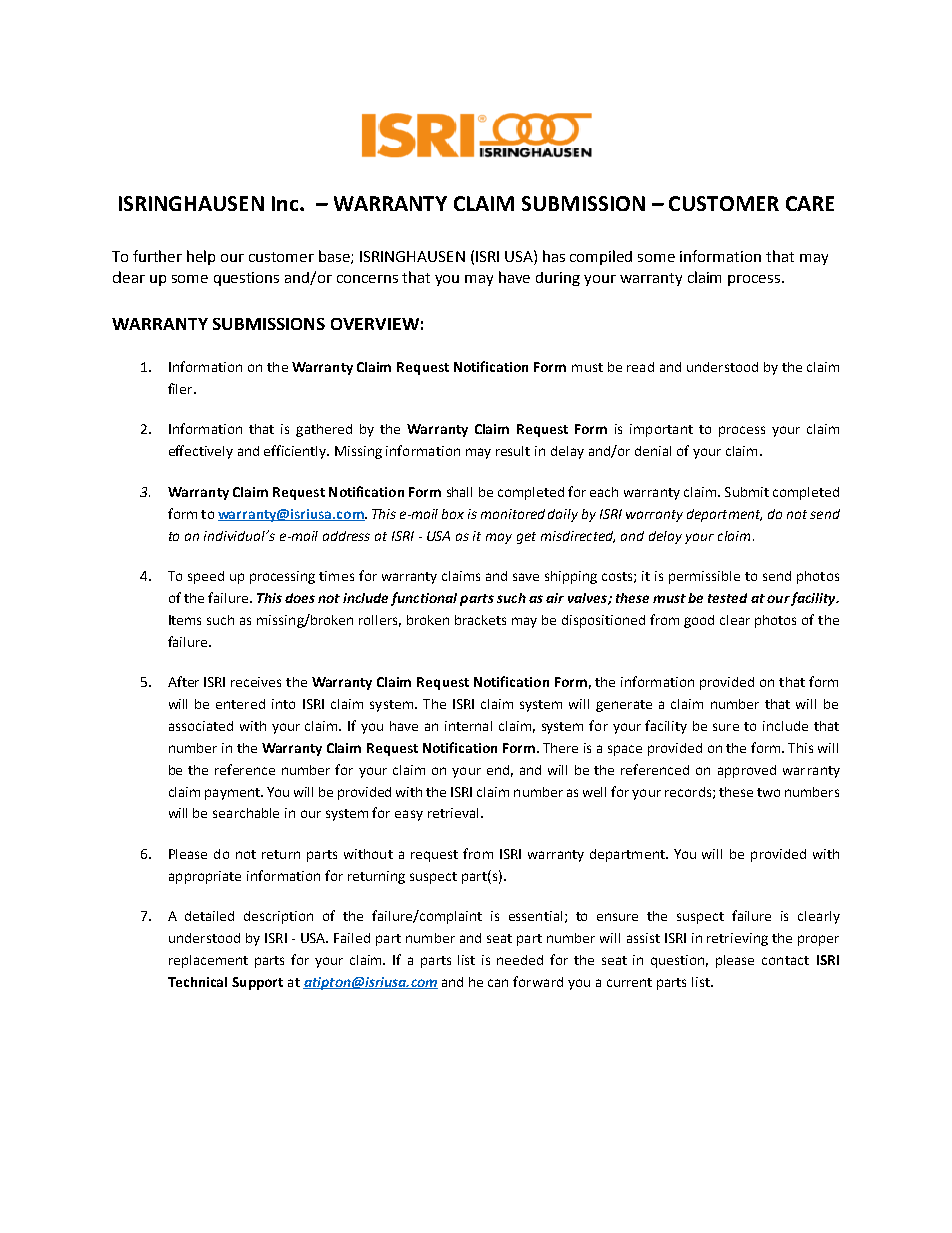 The height and width of the document is (1233, 952). Describe the element at coordinates (201, 452) in the document. I see `effectively` at that location.
